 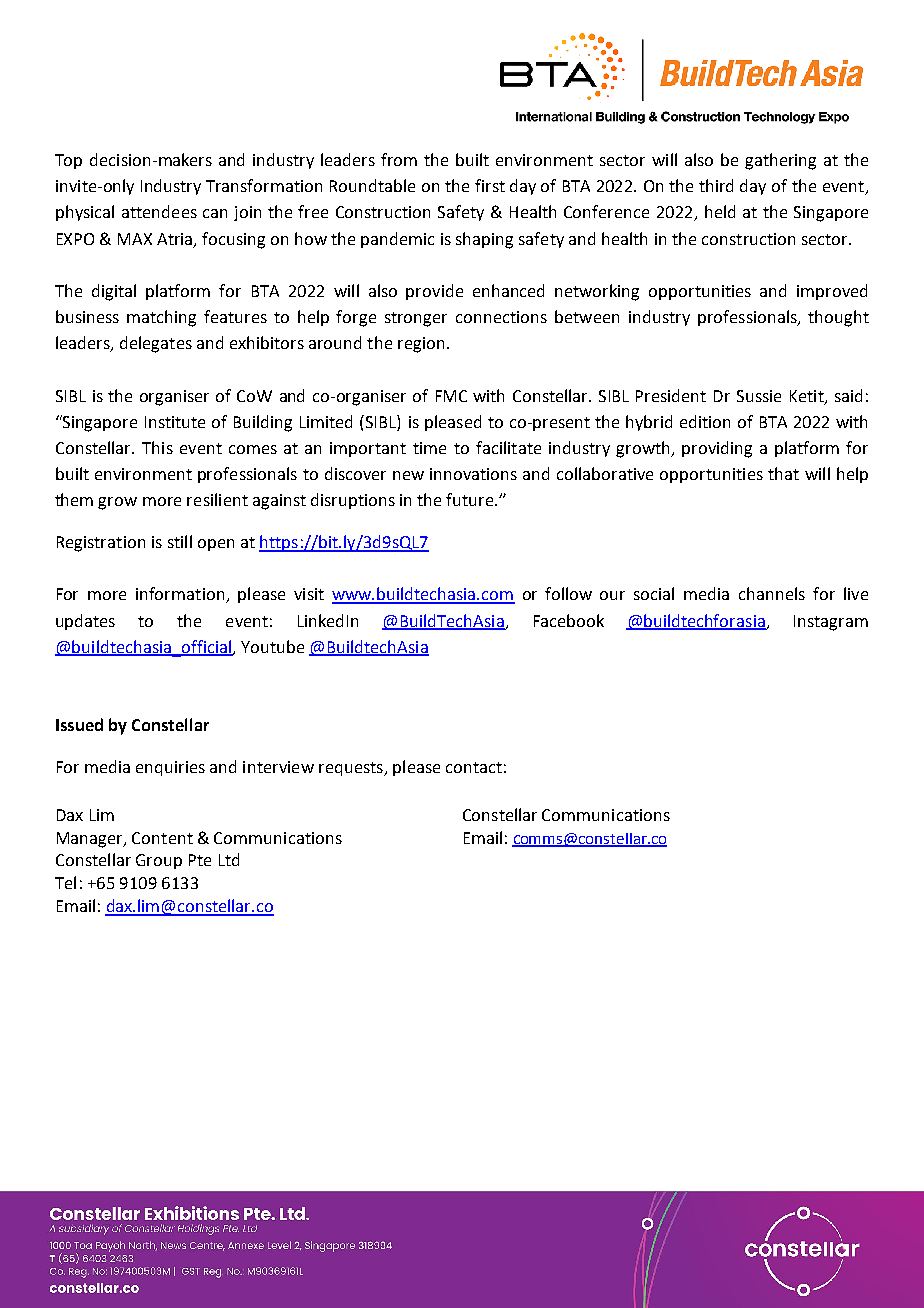 What do you see at coordinates (471, 499) in the image?
I see `future` at bounding box center [471, 499].
